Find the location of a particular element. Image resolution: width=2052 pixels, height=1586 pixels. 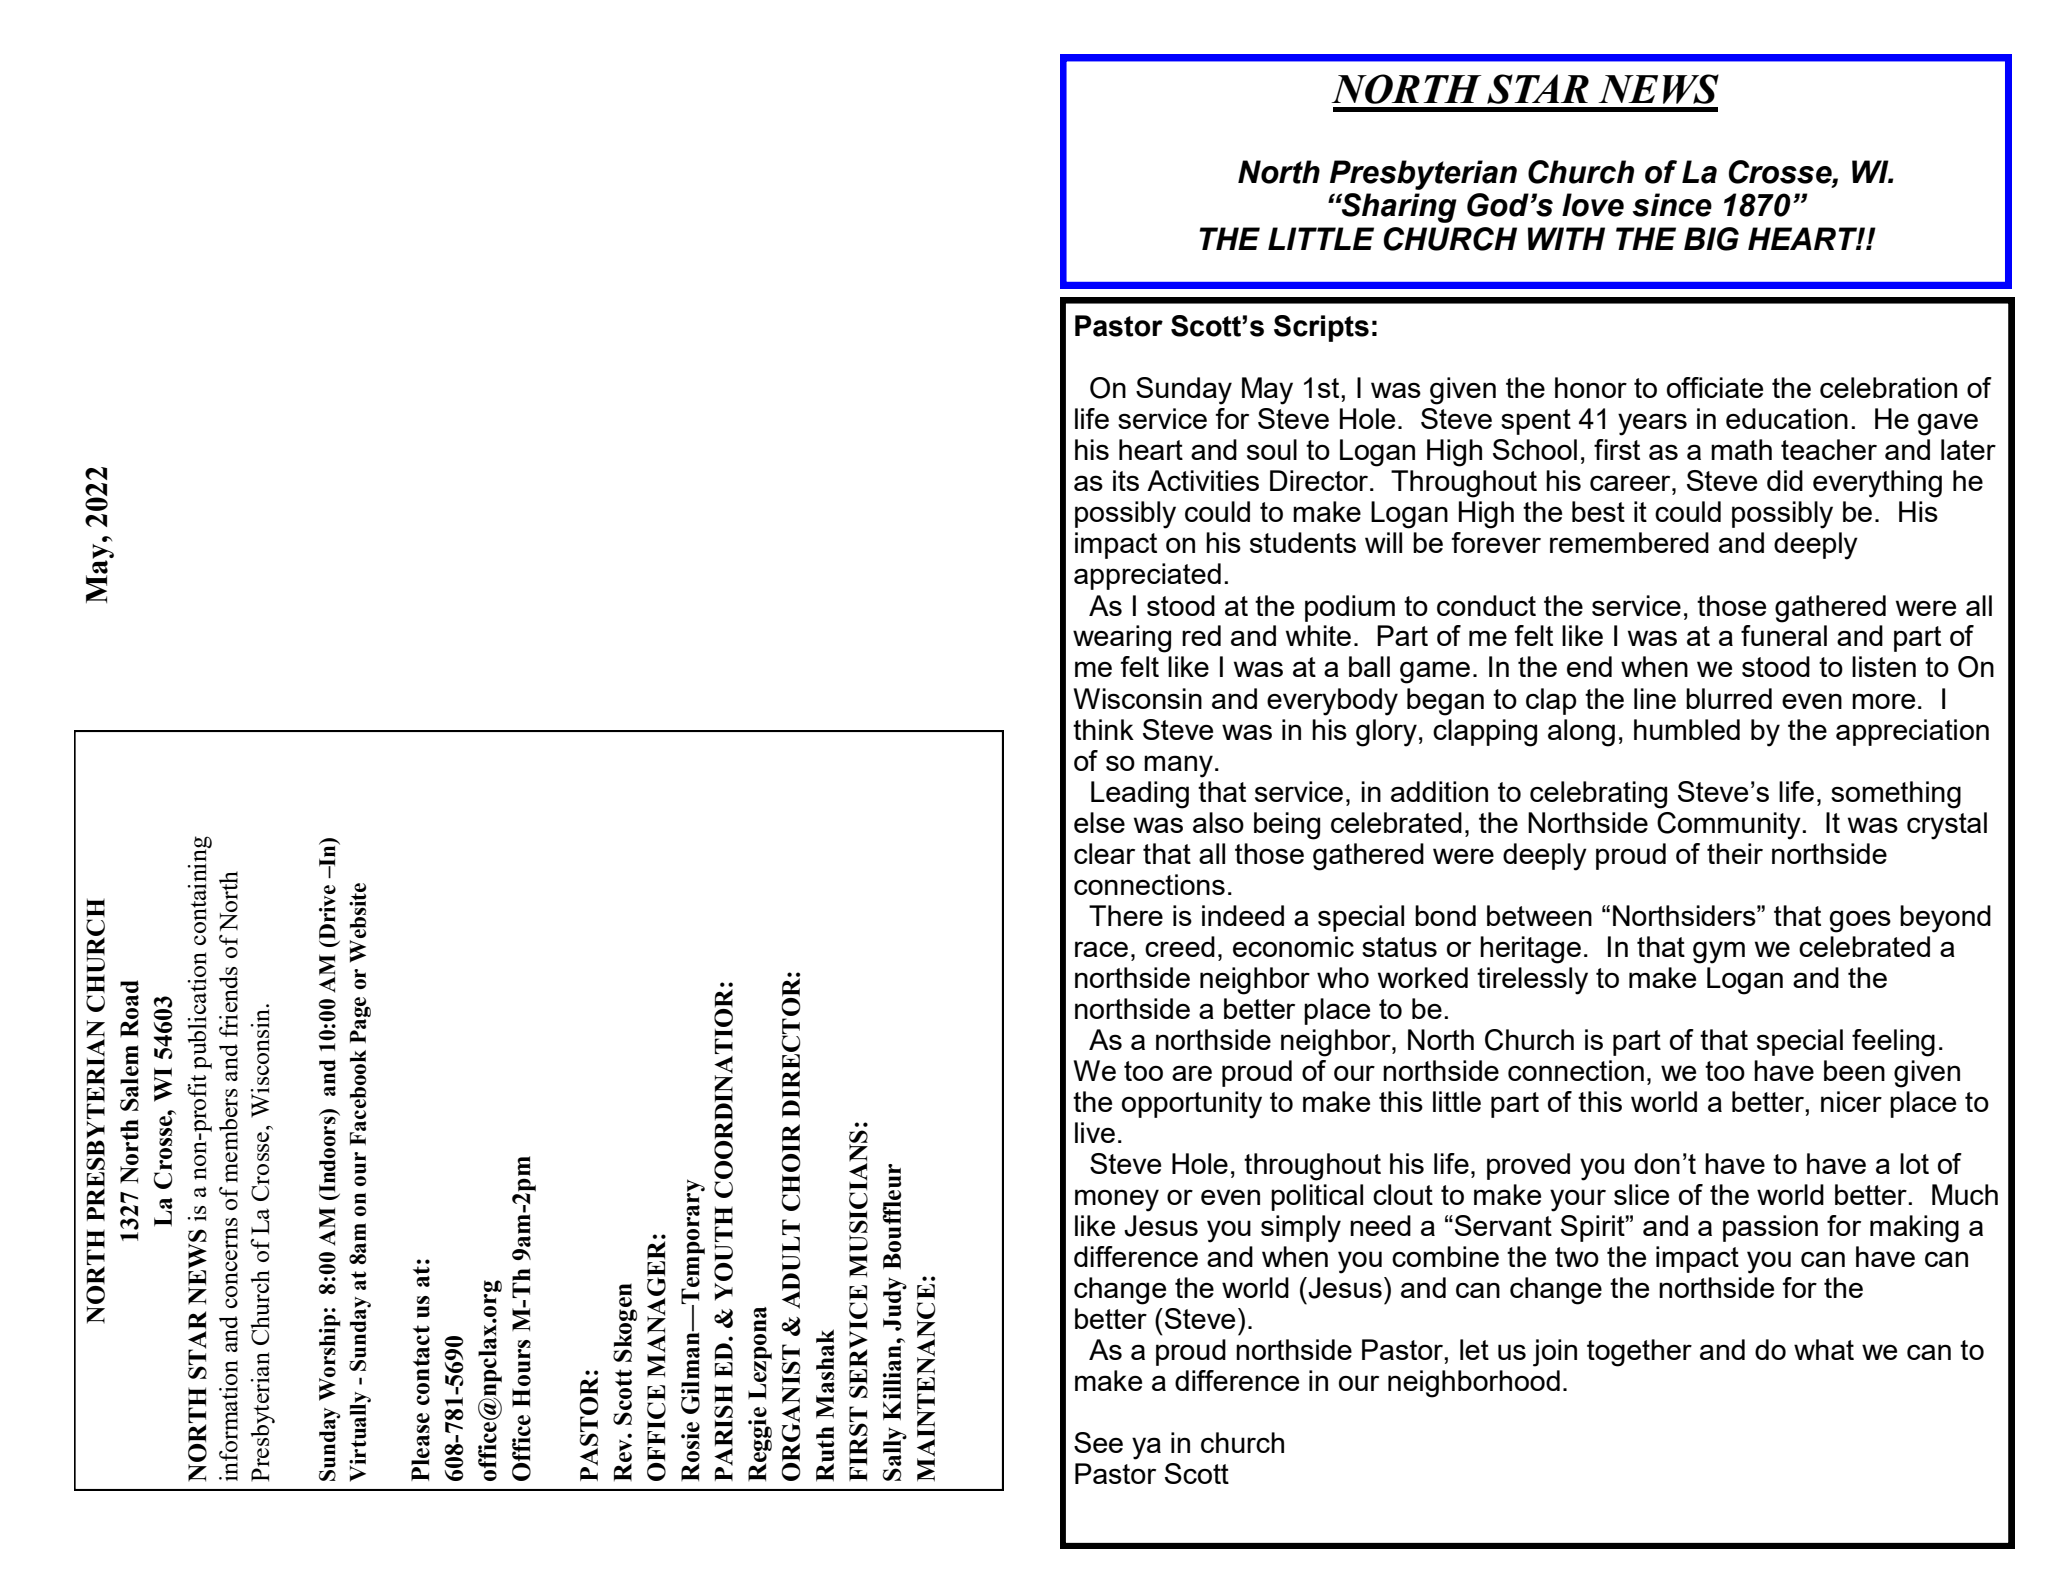

heritage is located at coordinates (1530, 950).
